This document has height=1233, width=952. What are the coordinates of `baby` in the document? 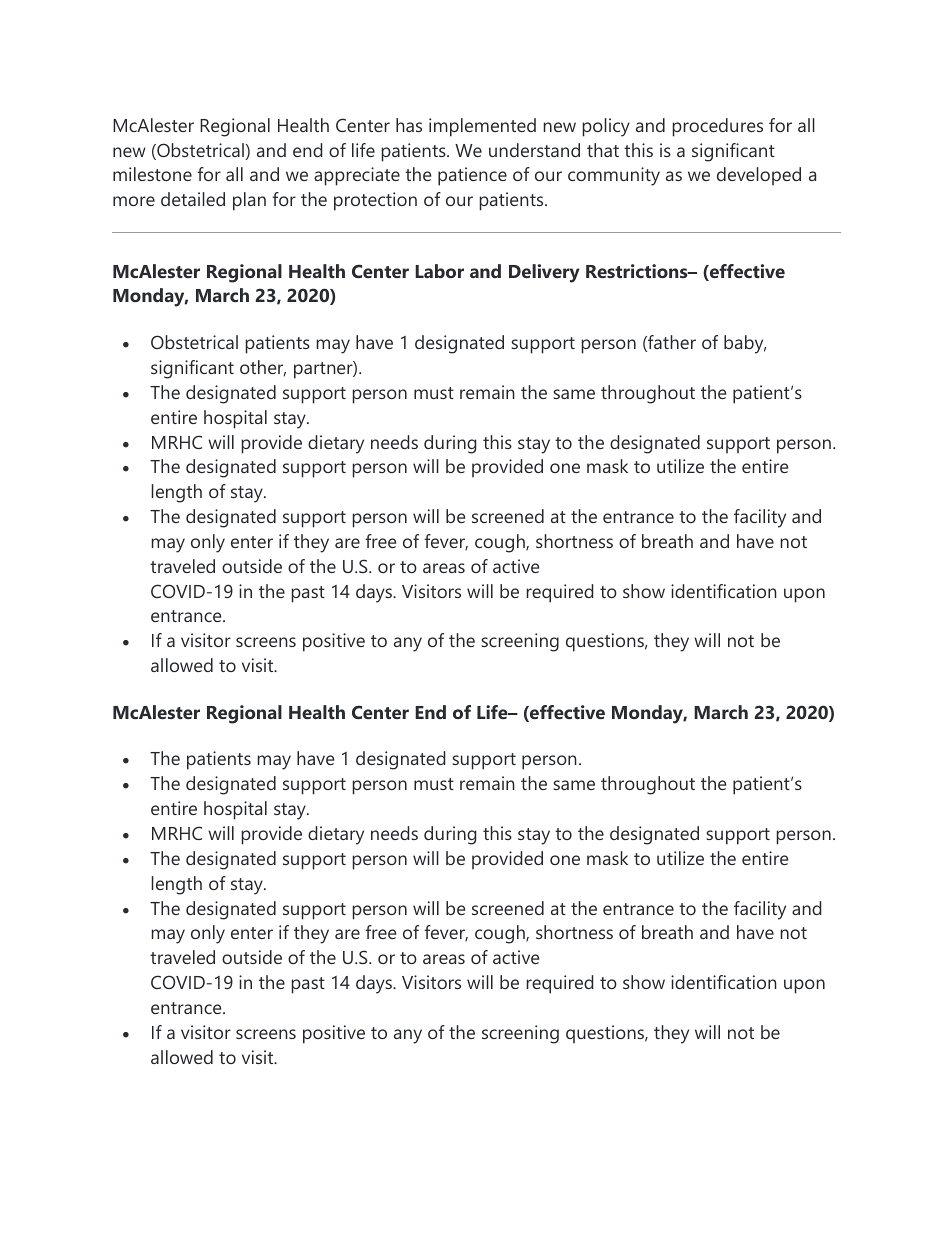 It's located at (745, 344).
